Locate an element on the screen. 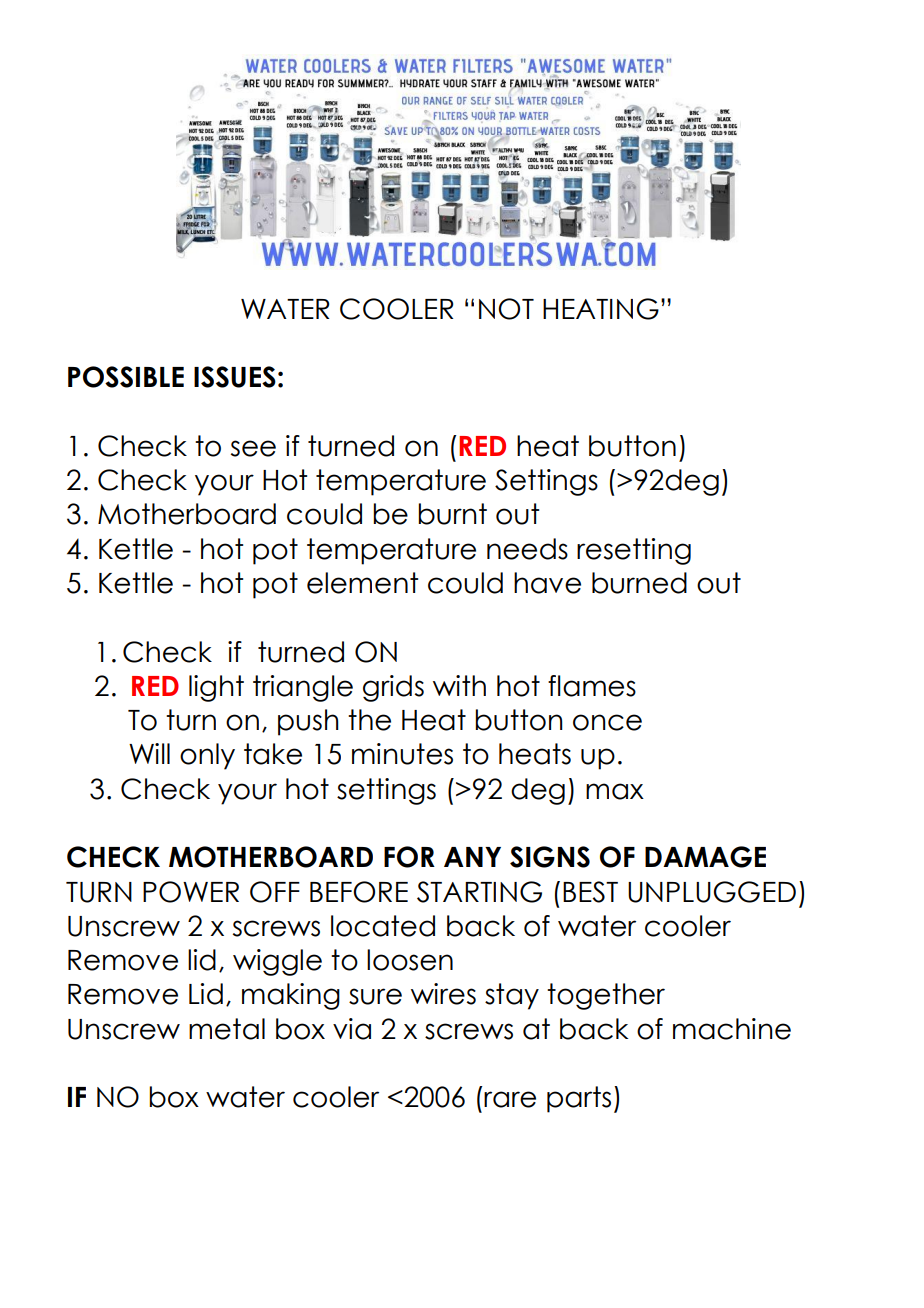 This screenshot has height=1308, width=924. NOT is located at coordinates (506, 309).
